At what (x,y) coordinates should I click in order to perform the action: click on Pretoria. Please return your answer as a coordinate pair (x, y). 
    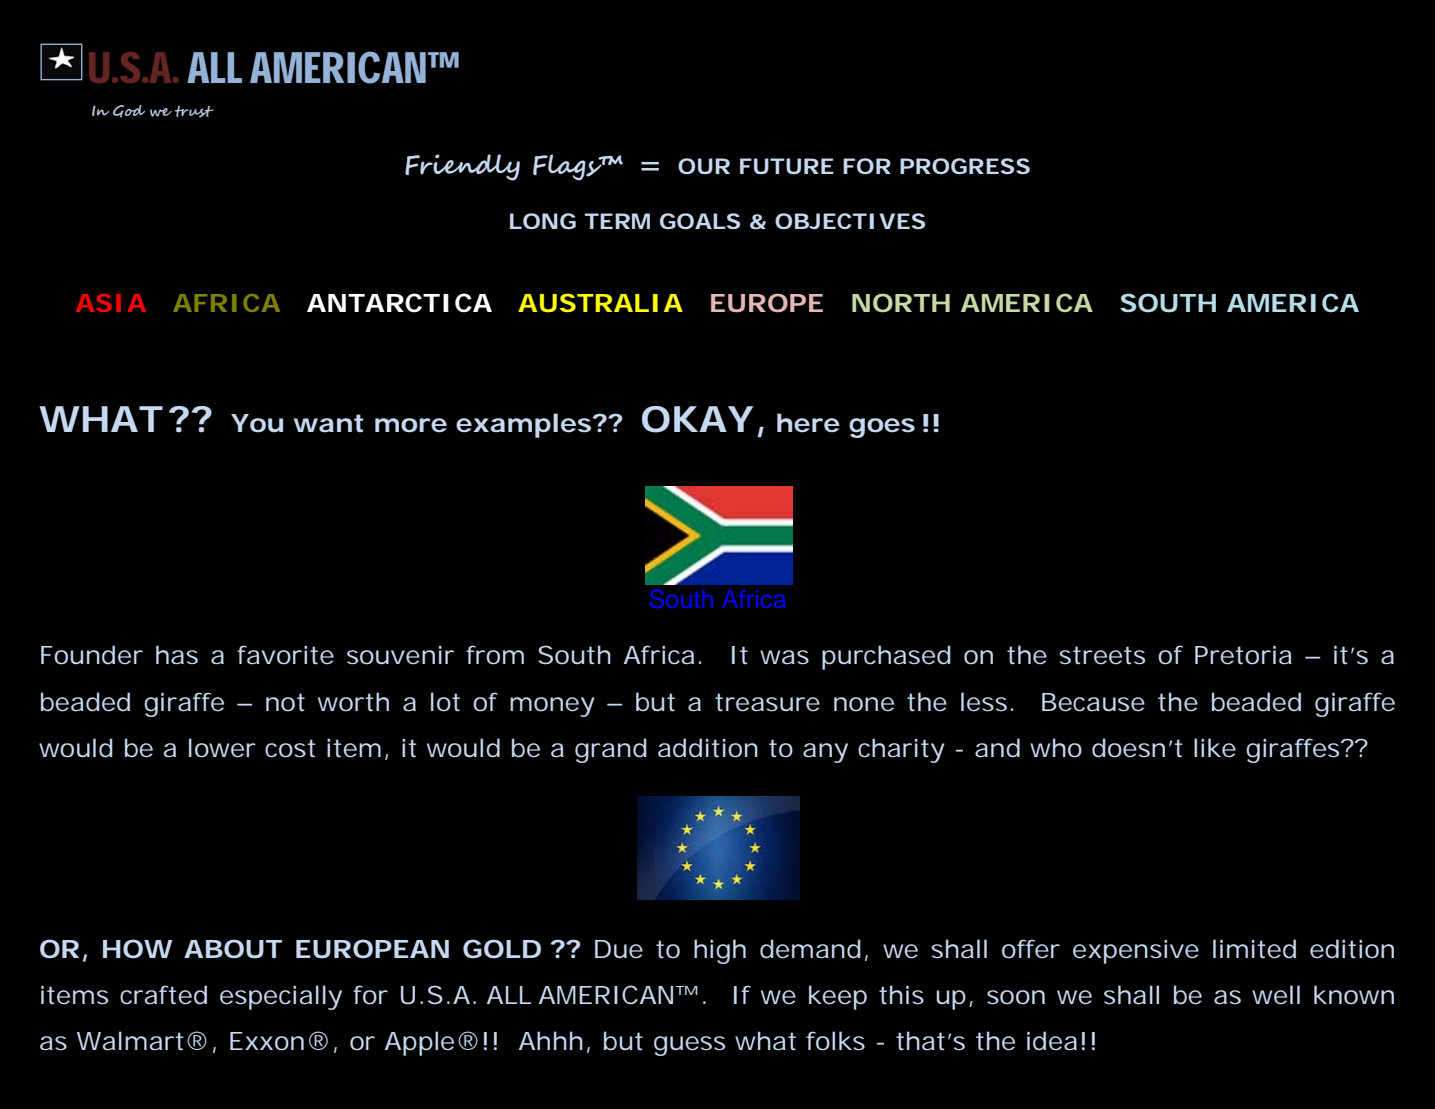
    Looking at the image, I should click on (1243, 655).
